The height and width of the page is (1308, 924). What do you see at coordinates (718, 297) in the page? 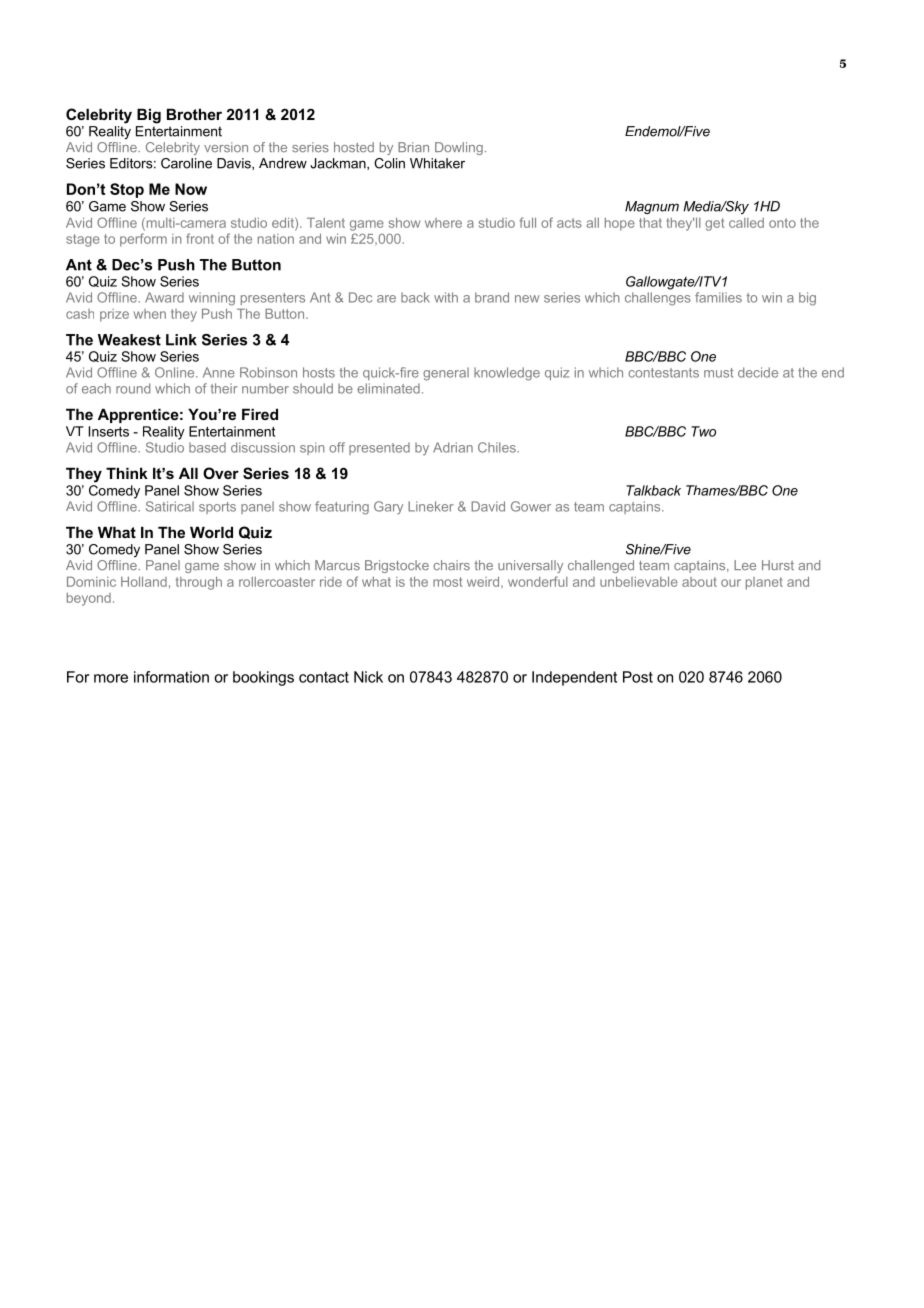
I see `families` at bounding box center [718, 297].
